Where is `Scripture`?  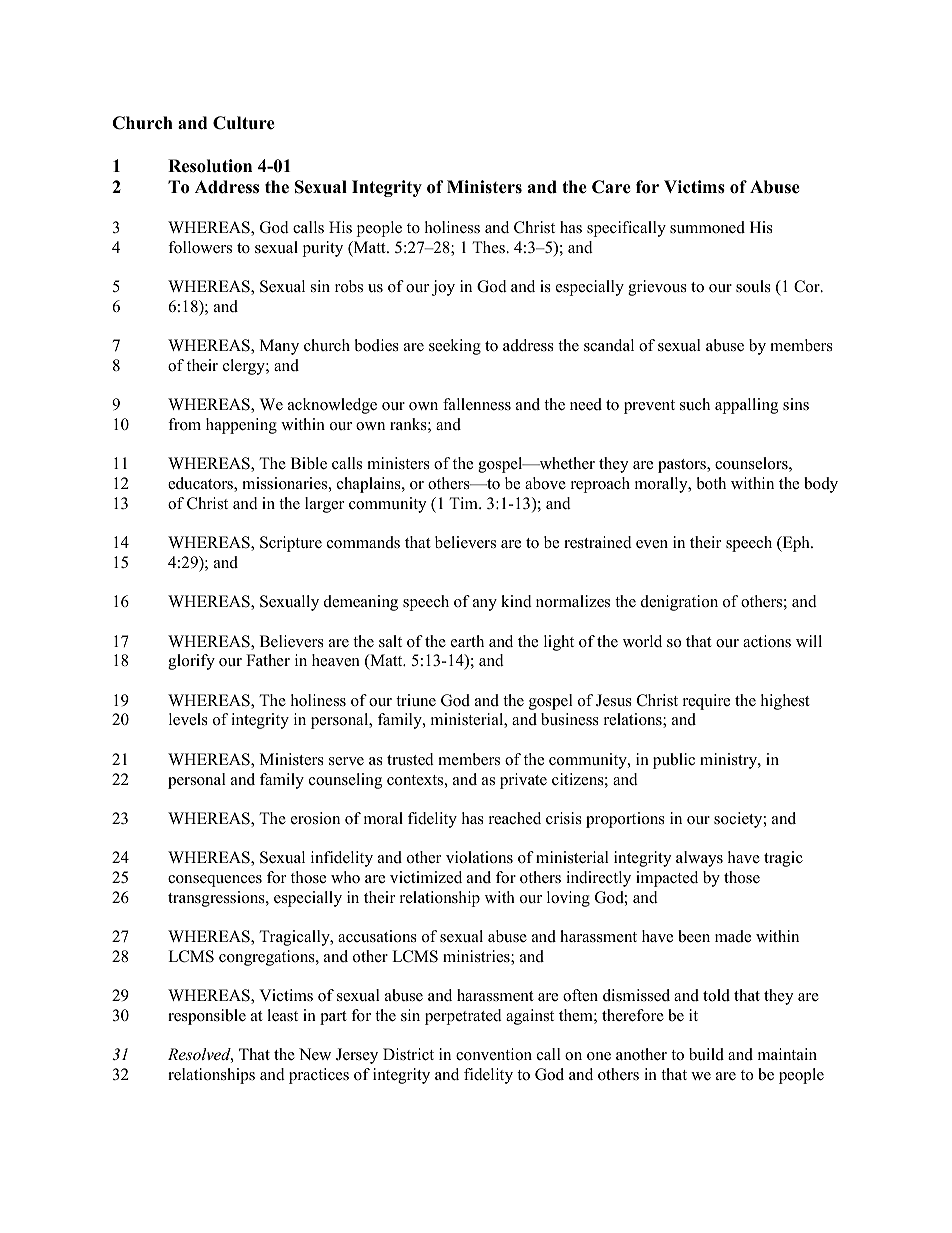 Scripture is located at coordinates (291, 544).
